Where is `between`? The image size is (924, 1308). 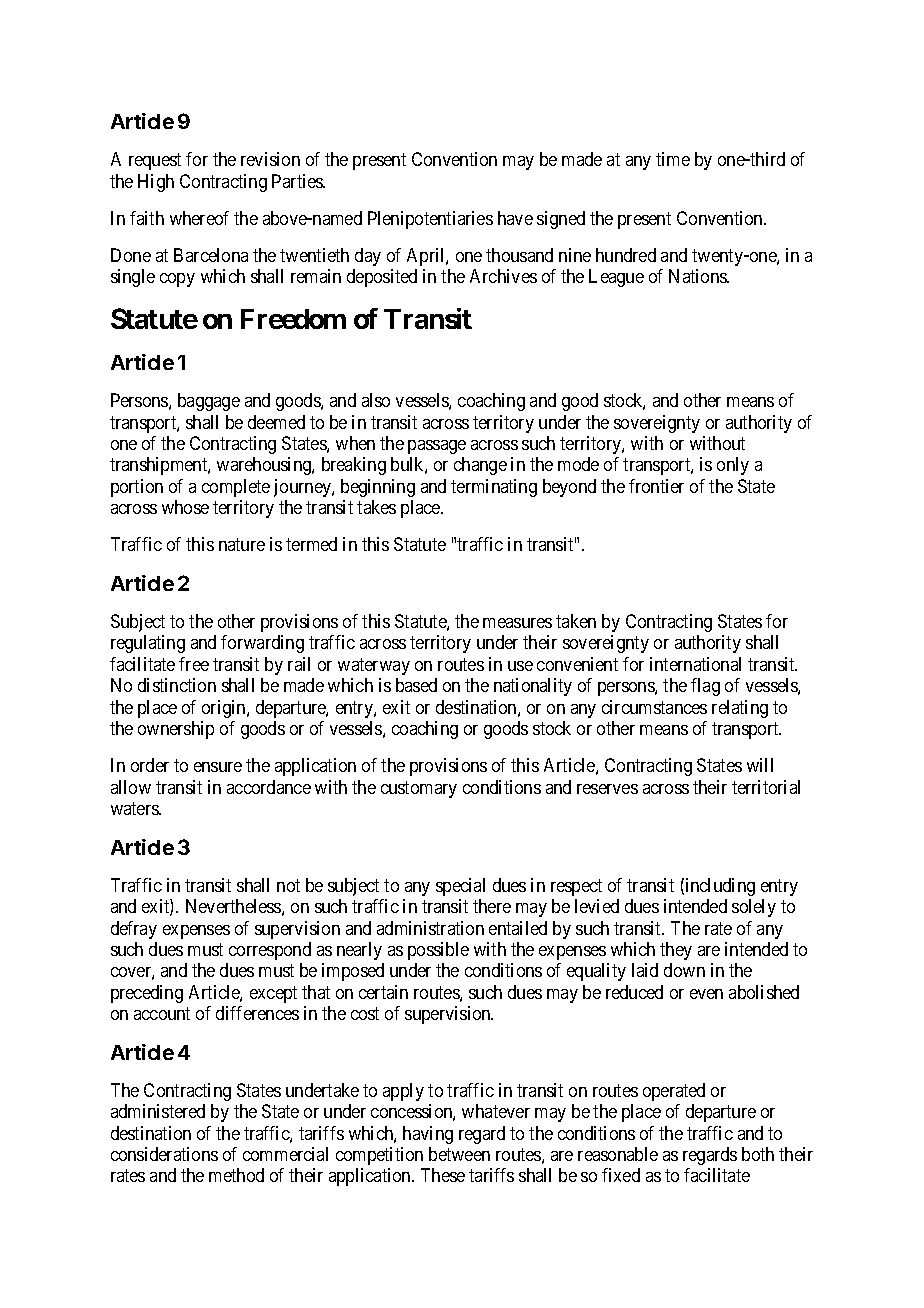 between is located at coordinates (459, 1154).
